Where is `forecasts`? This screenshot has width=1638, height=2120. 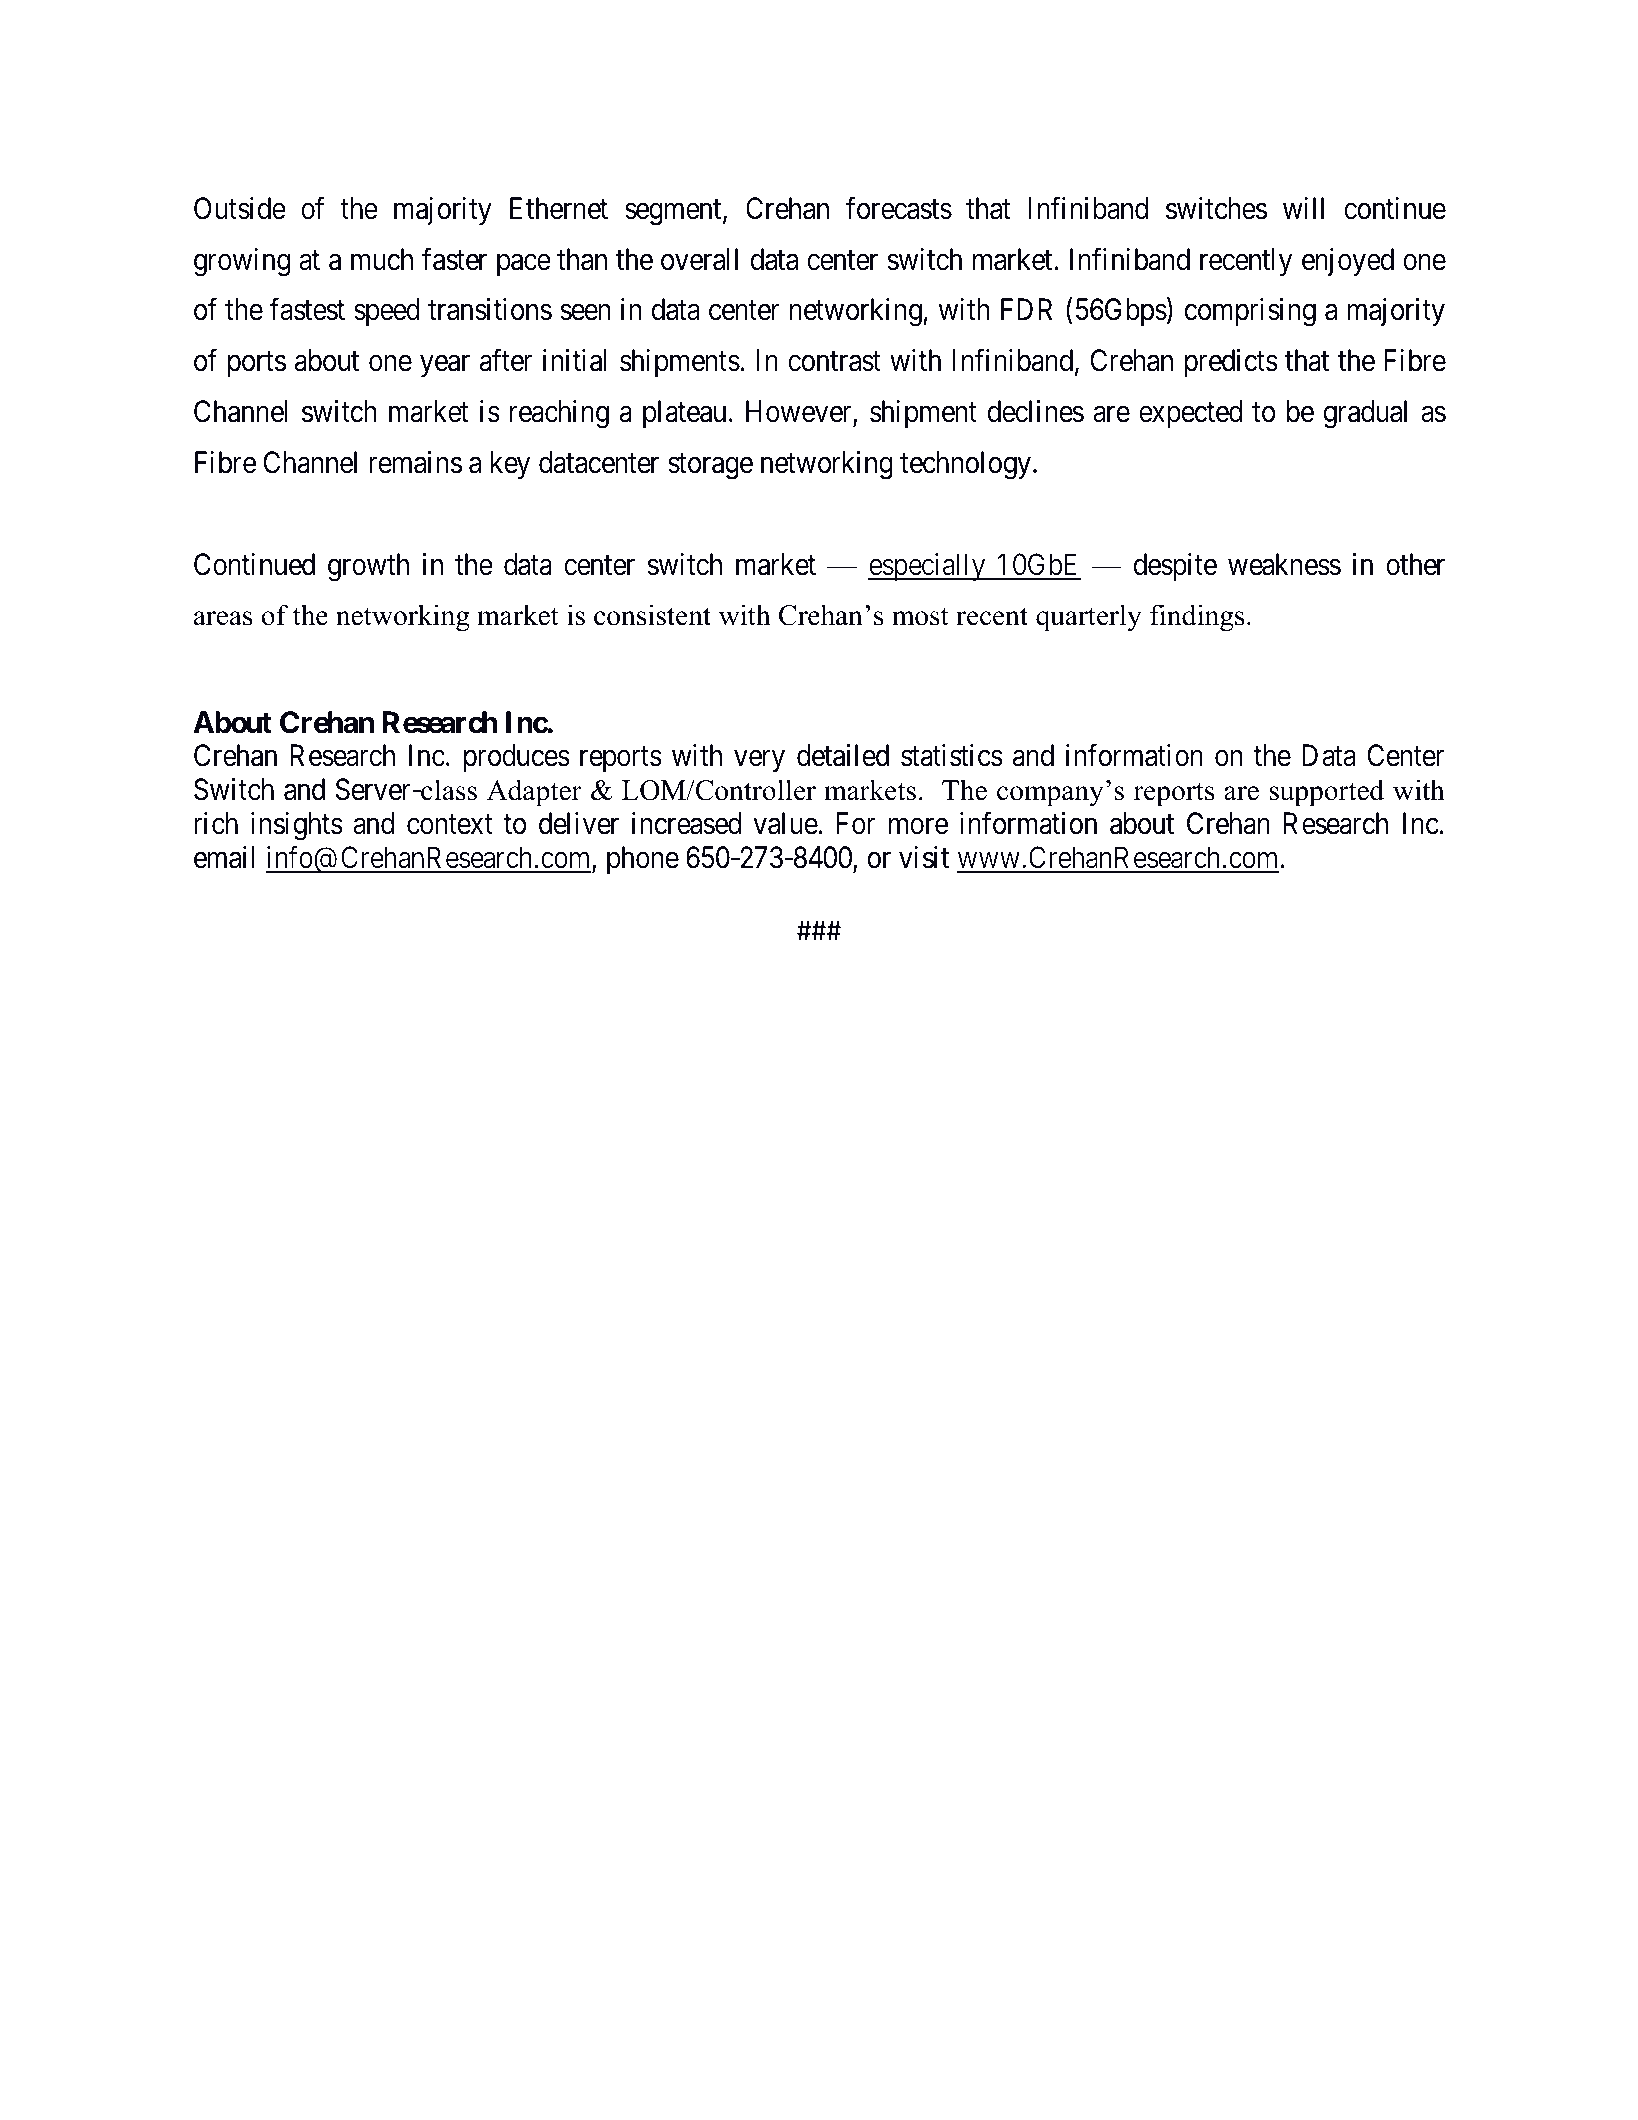
forecasts is located at coordinates (899, 208).
